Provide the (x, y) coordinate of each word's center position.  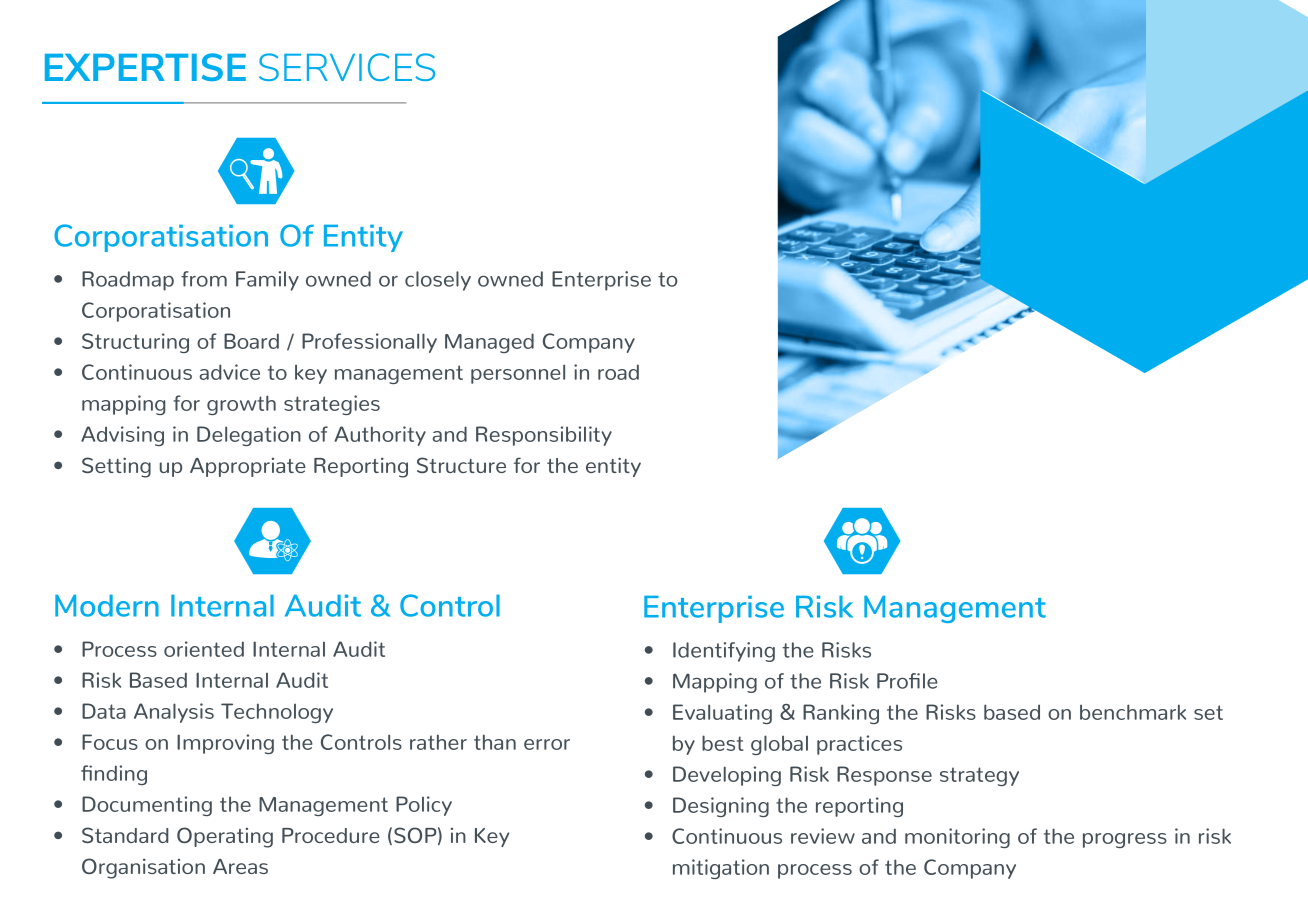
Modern (107, 606)
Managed (489, 343)
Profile (907, 681)
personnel (518, 374)
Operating (225, 837)
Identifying (724, 652)
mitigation (721, 869)
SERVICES (347, 67)
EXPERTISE (145, 67)
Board (251, 341)
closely (438, 281)
